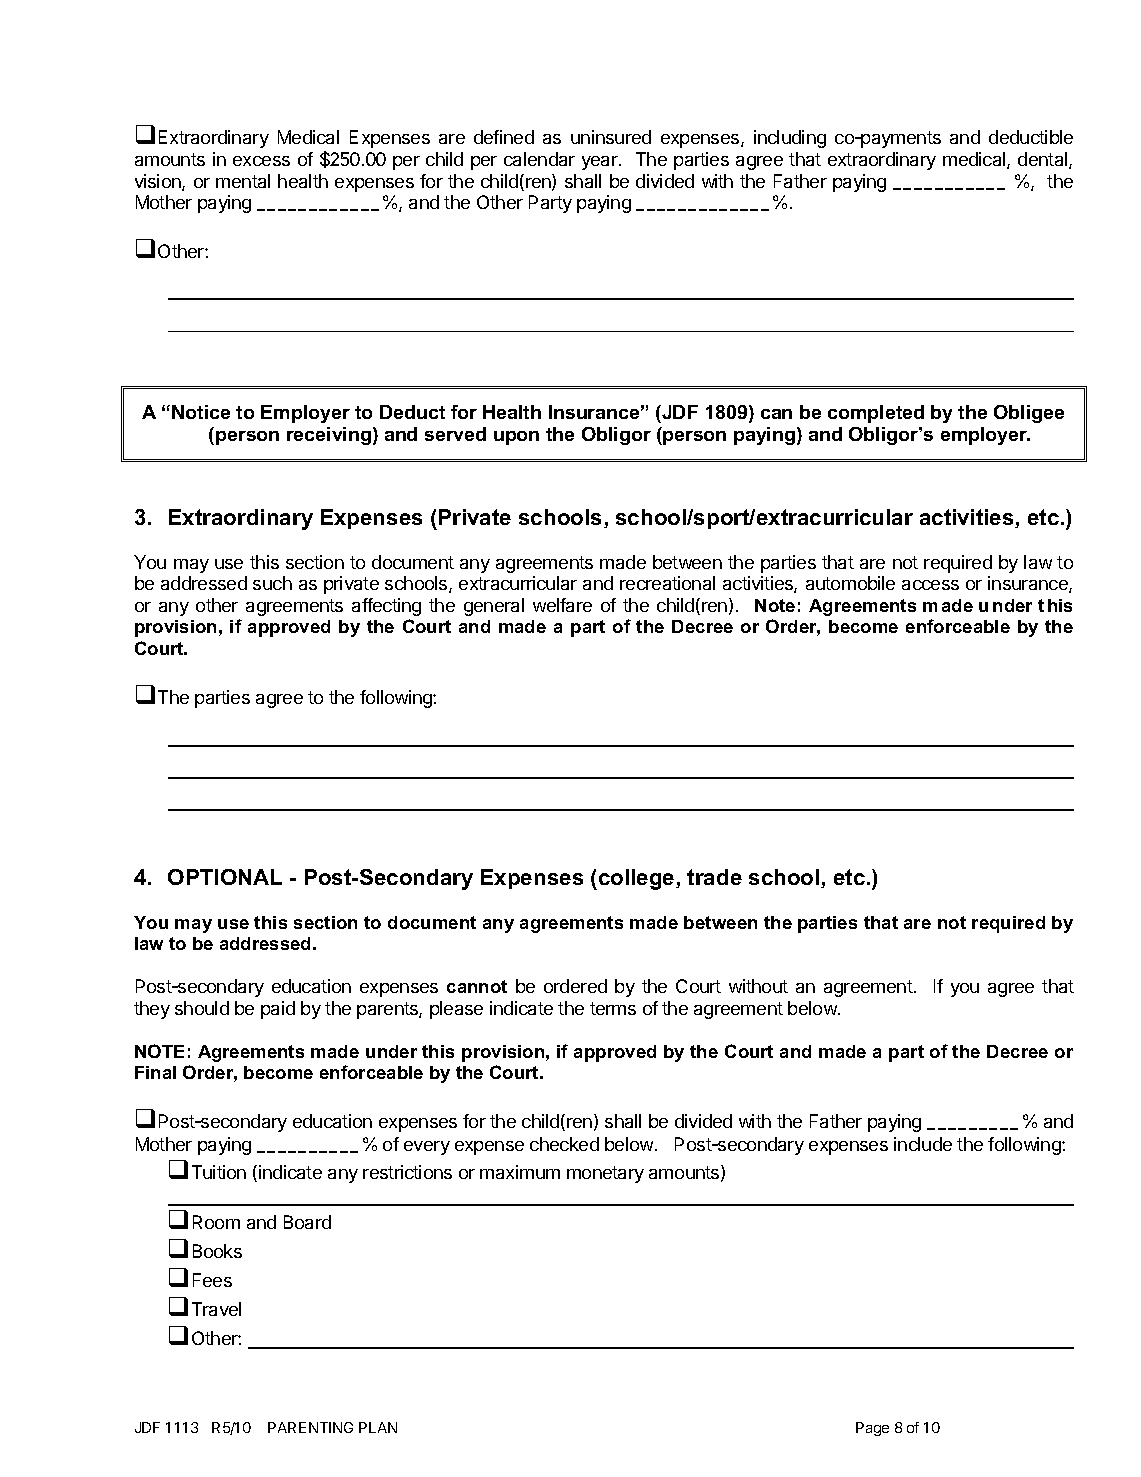 Image resolution: width=1141 pixels, height=1477 pixels. What do you see at coordinates (714, 877) in the page?
I see `trade` at bounding box center [714, 877].
